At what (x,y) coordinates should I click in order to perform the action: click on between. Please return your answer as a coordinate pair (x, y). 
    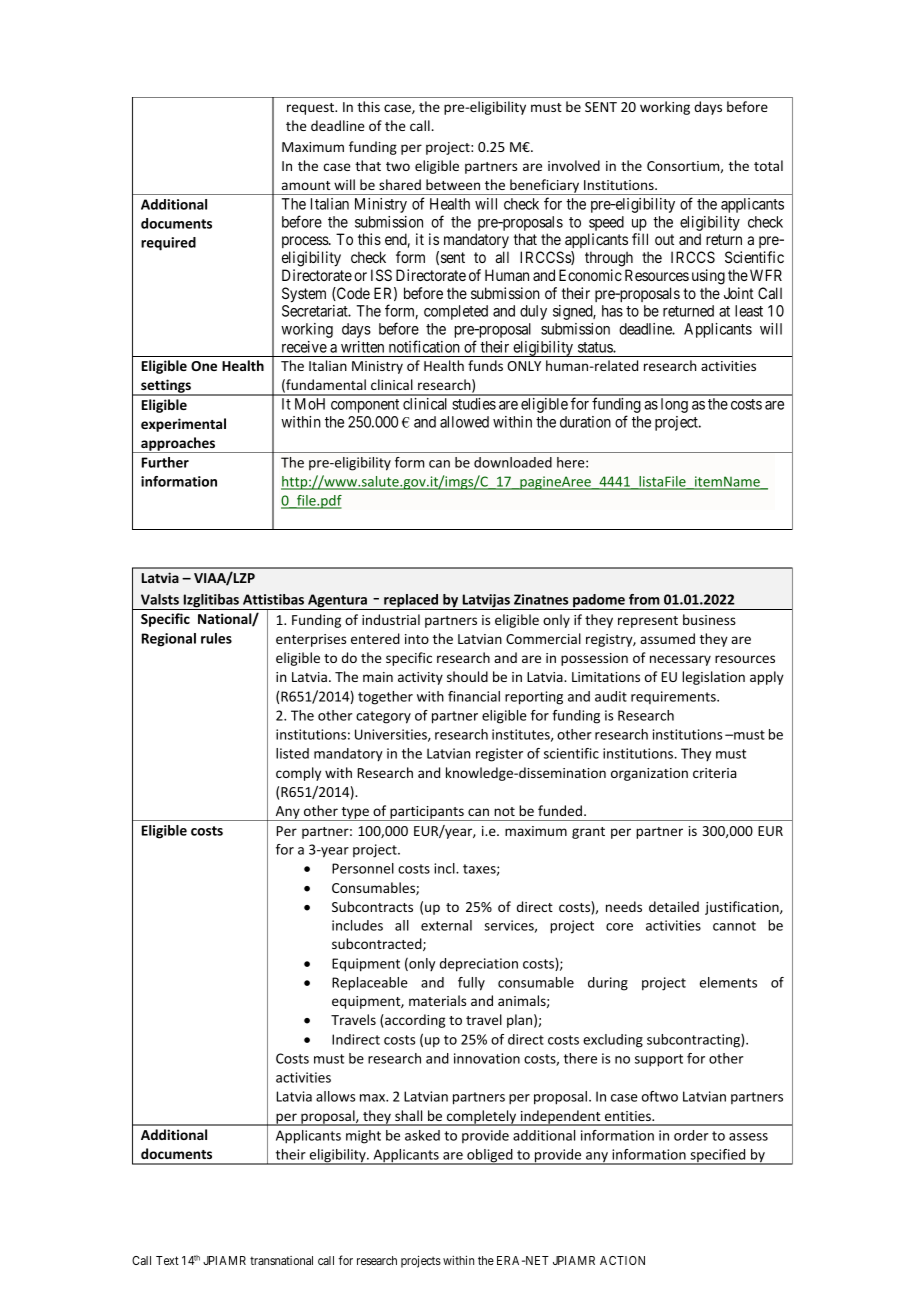
    Looking at the image, I should click on (453, 184).
